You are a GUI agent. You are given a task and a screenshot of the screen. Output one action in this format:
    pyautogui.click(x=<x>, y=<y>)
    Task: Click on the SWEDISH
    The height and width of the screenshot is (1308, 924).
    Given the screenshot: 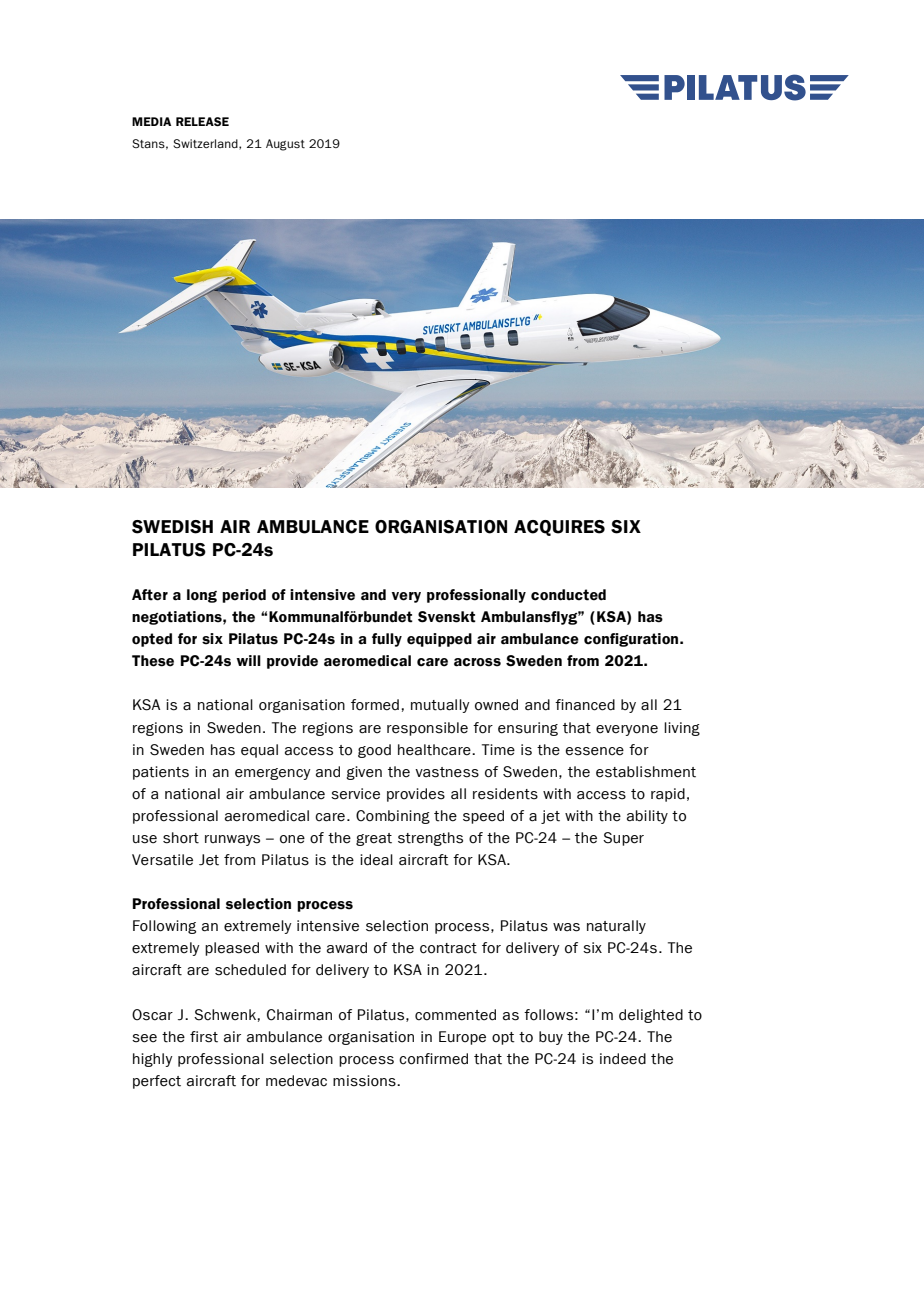 What is the action you would take?
    pyautogui.click(x=172, y=527)
